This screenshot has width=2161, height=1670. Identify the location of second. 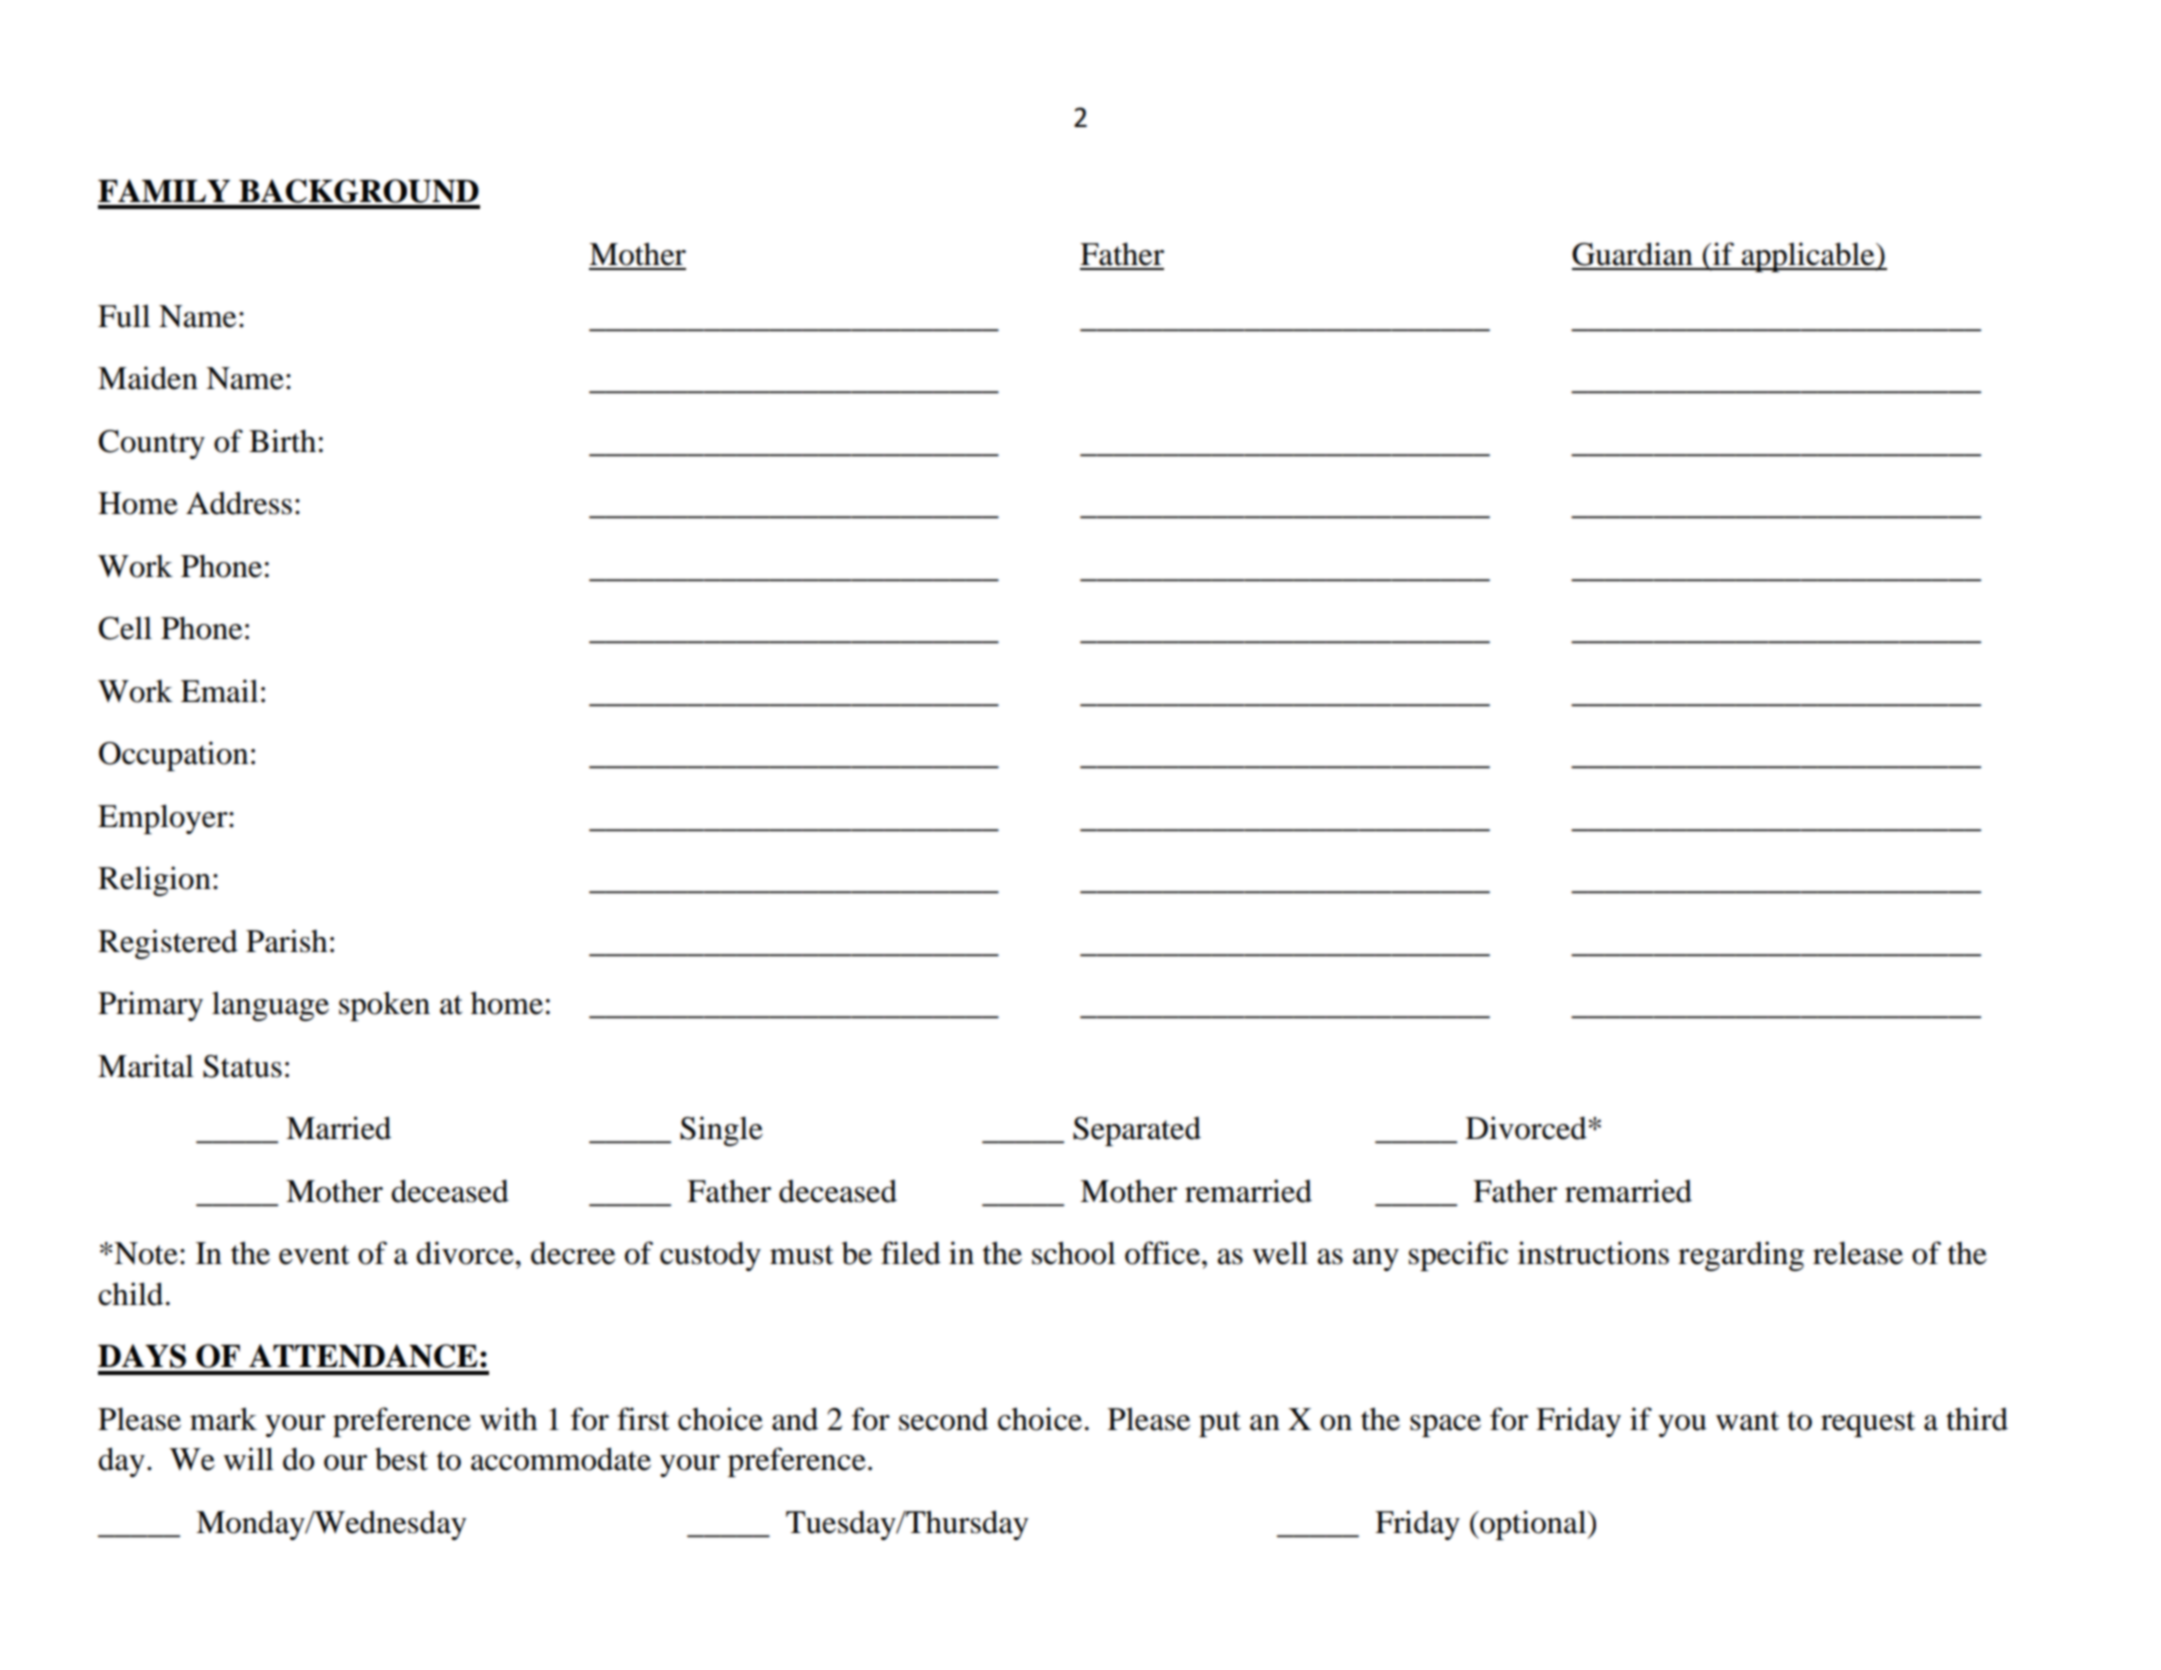
(943, 1419).
